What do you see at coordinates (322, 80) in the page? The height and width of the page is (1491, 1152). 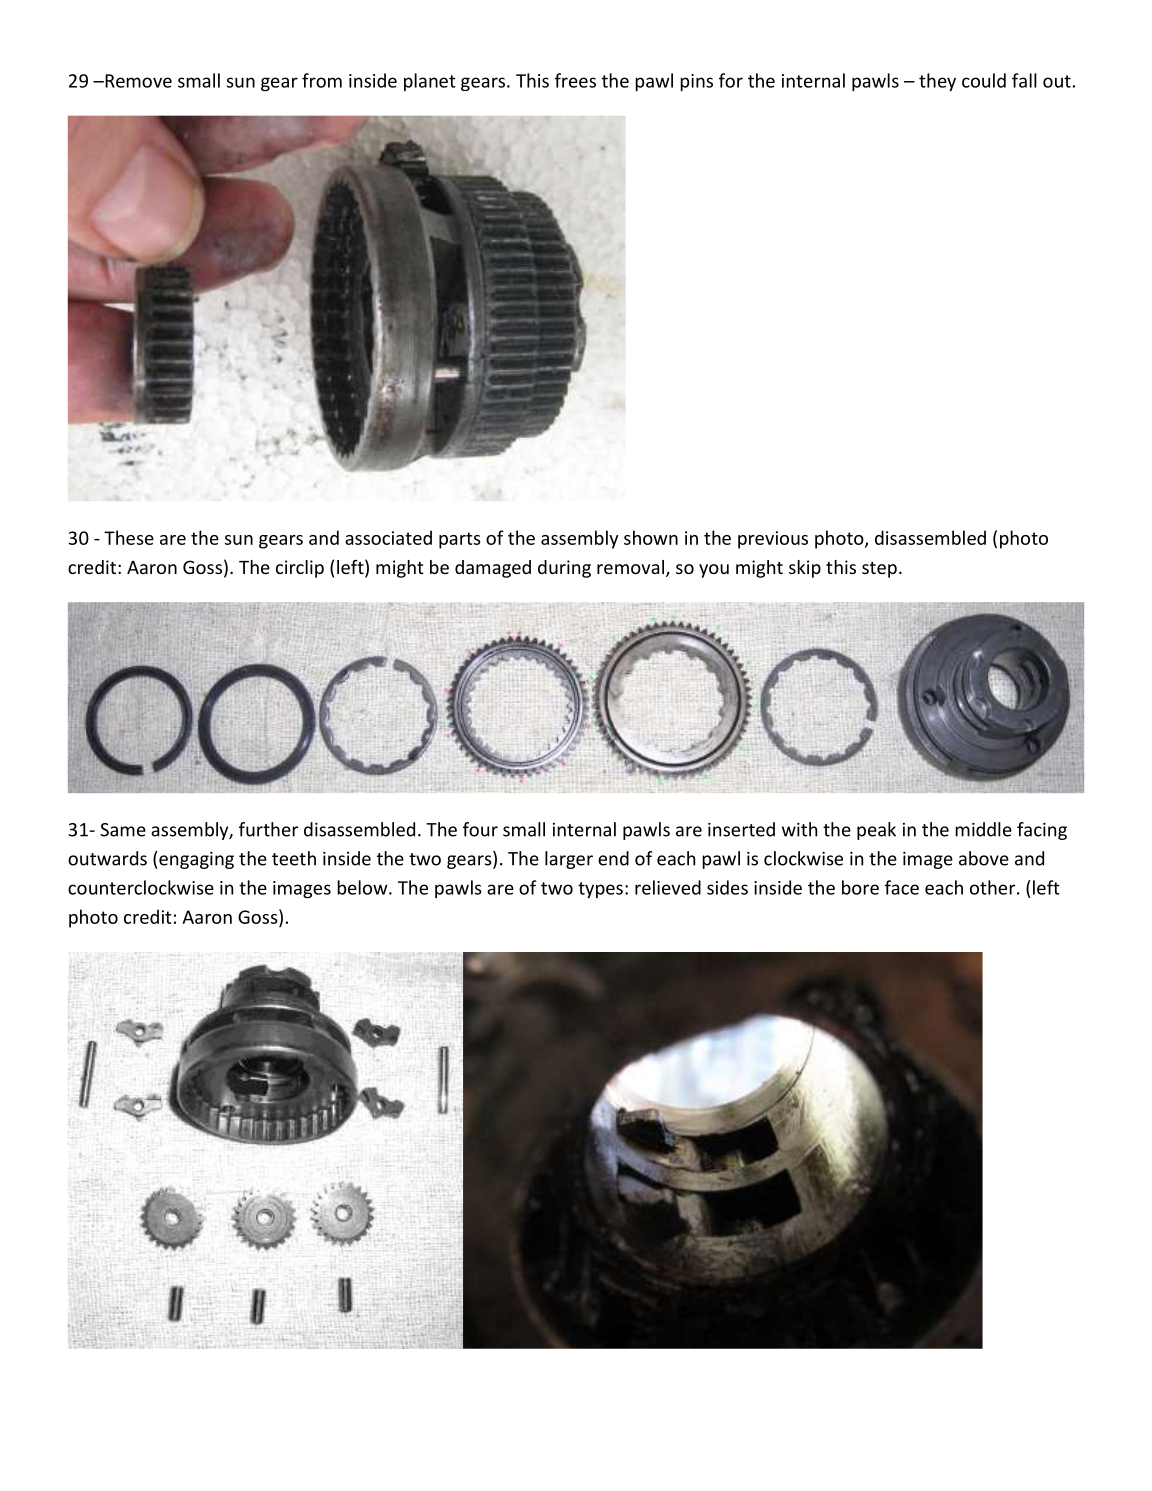 I see `from` at bounding box center [322, 80].
